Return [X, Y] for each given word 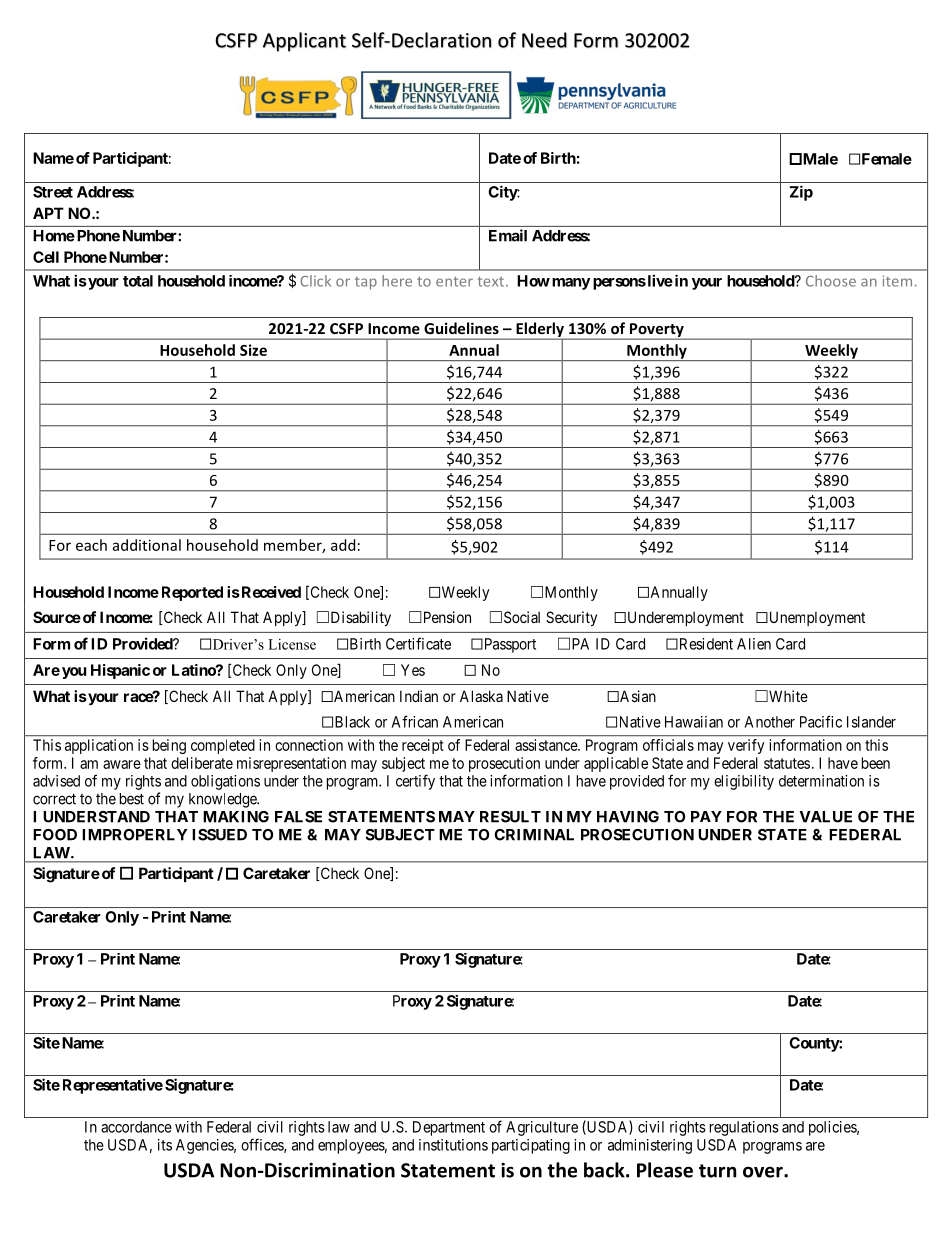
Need [544, 40]
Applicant [304, 42]
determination [821, 781]
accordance [136, 1127]
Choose [831, 281]
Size [253, 350]
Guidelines [461, 328]
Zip [801, 193]
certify [415, 782]
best [132, 799]
